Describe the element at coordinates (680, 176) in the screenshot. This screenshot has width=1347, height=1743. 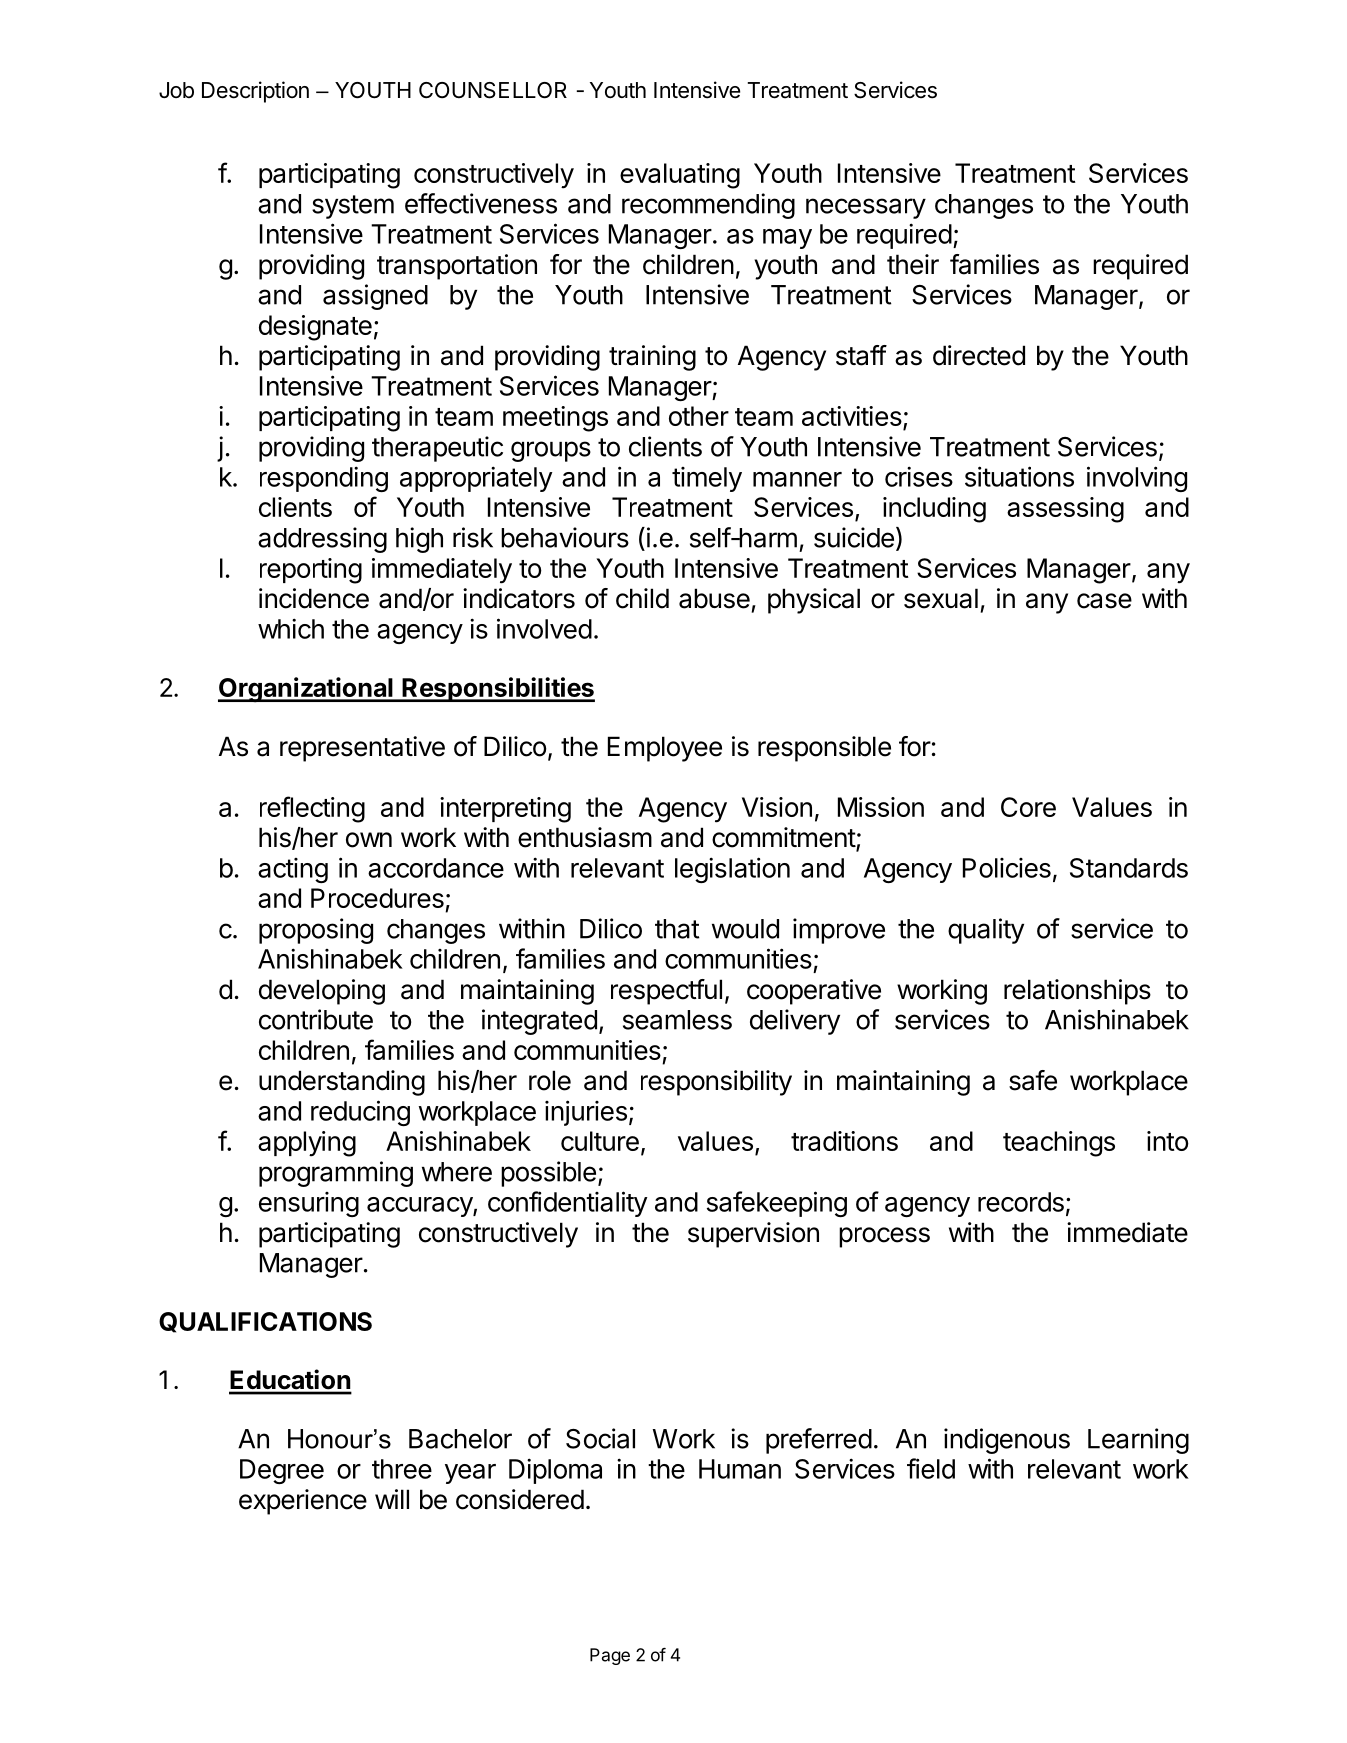
I see `evaluating` at that location.
